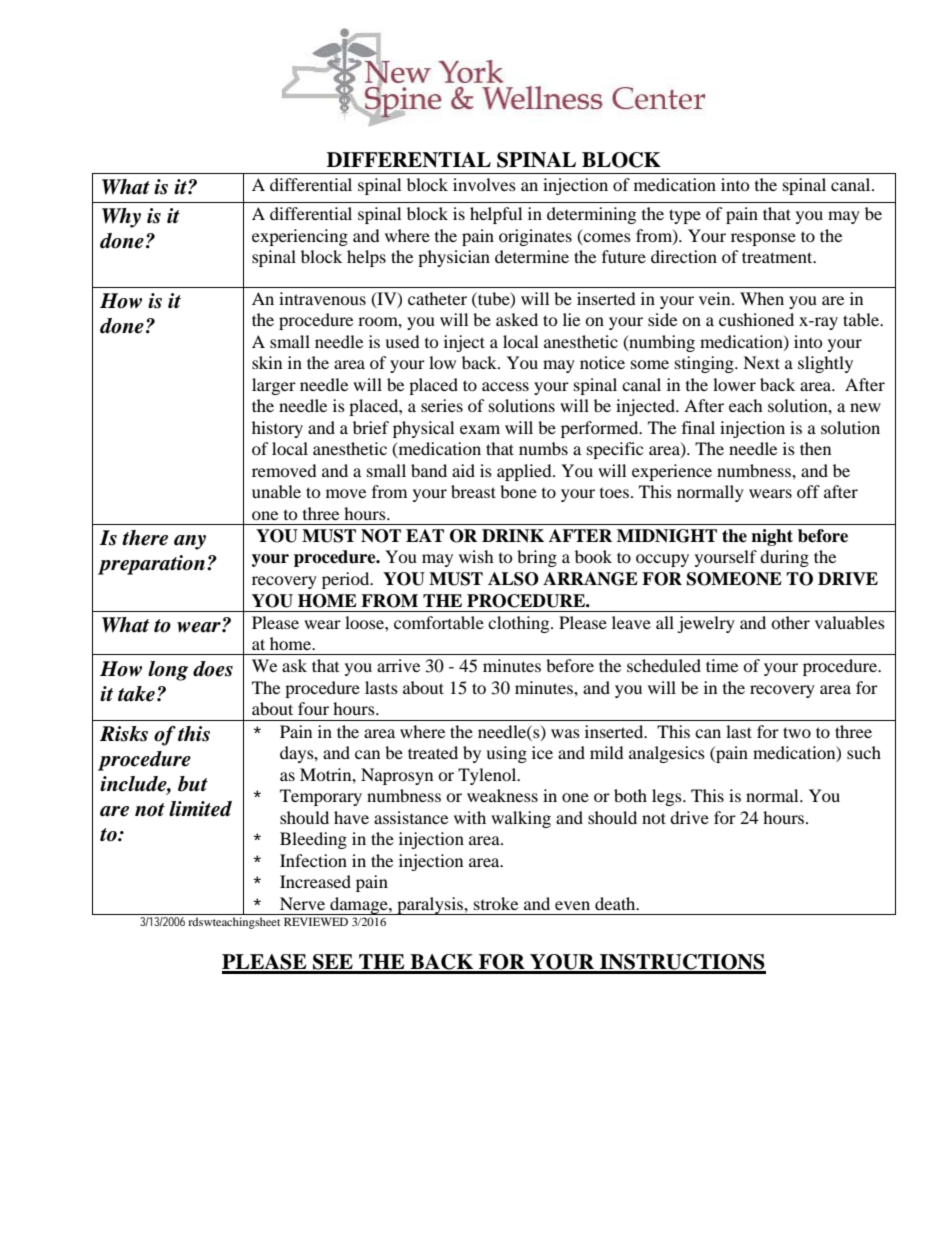  Describe the element at coordinates (121, 218) in the screenshot. I see `Why` at that location.
